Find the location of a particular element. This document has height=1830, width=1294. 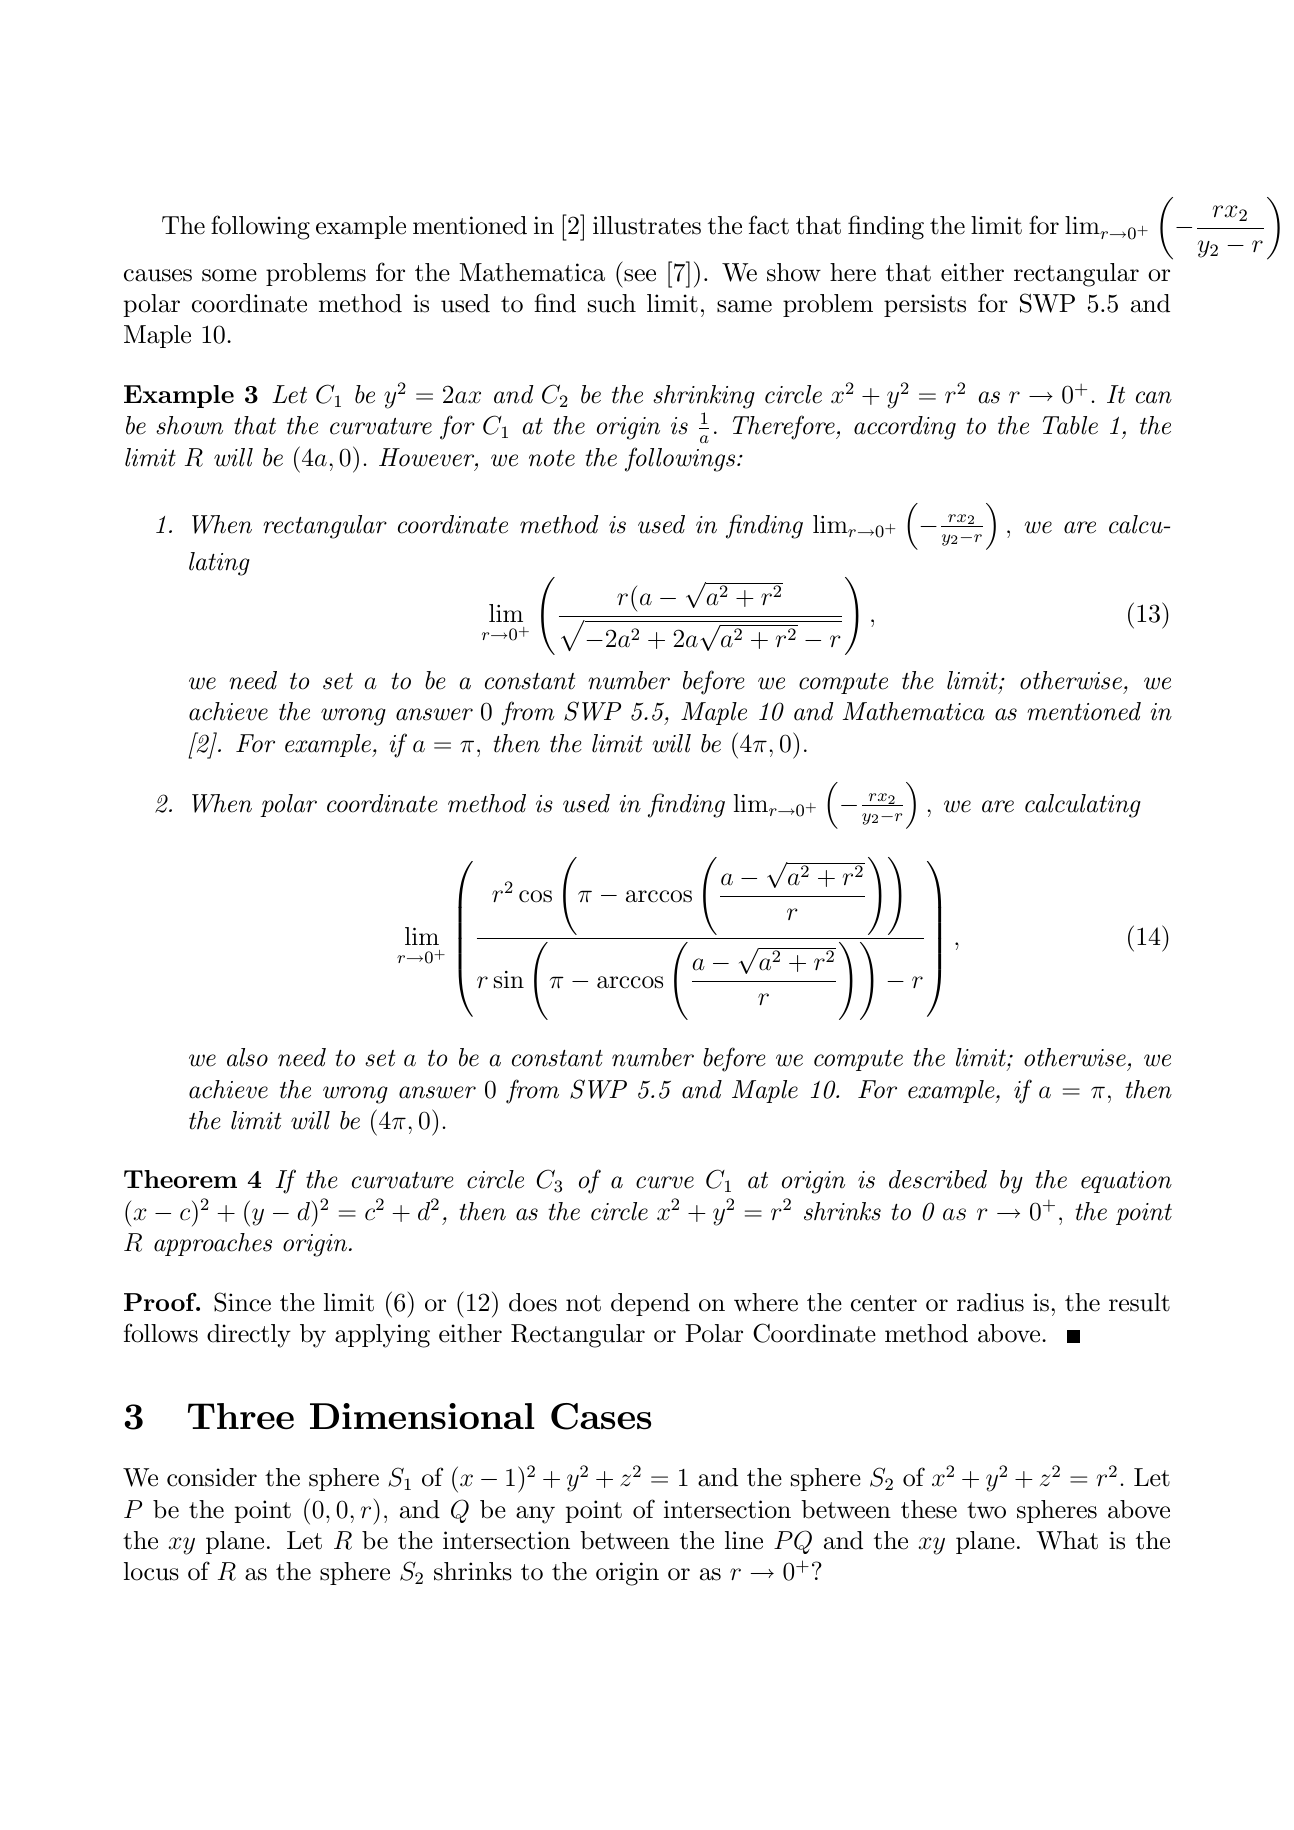

see is located at coordinates (640, 275).
